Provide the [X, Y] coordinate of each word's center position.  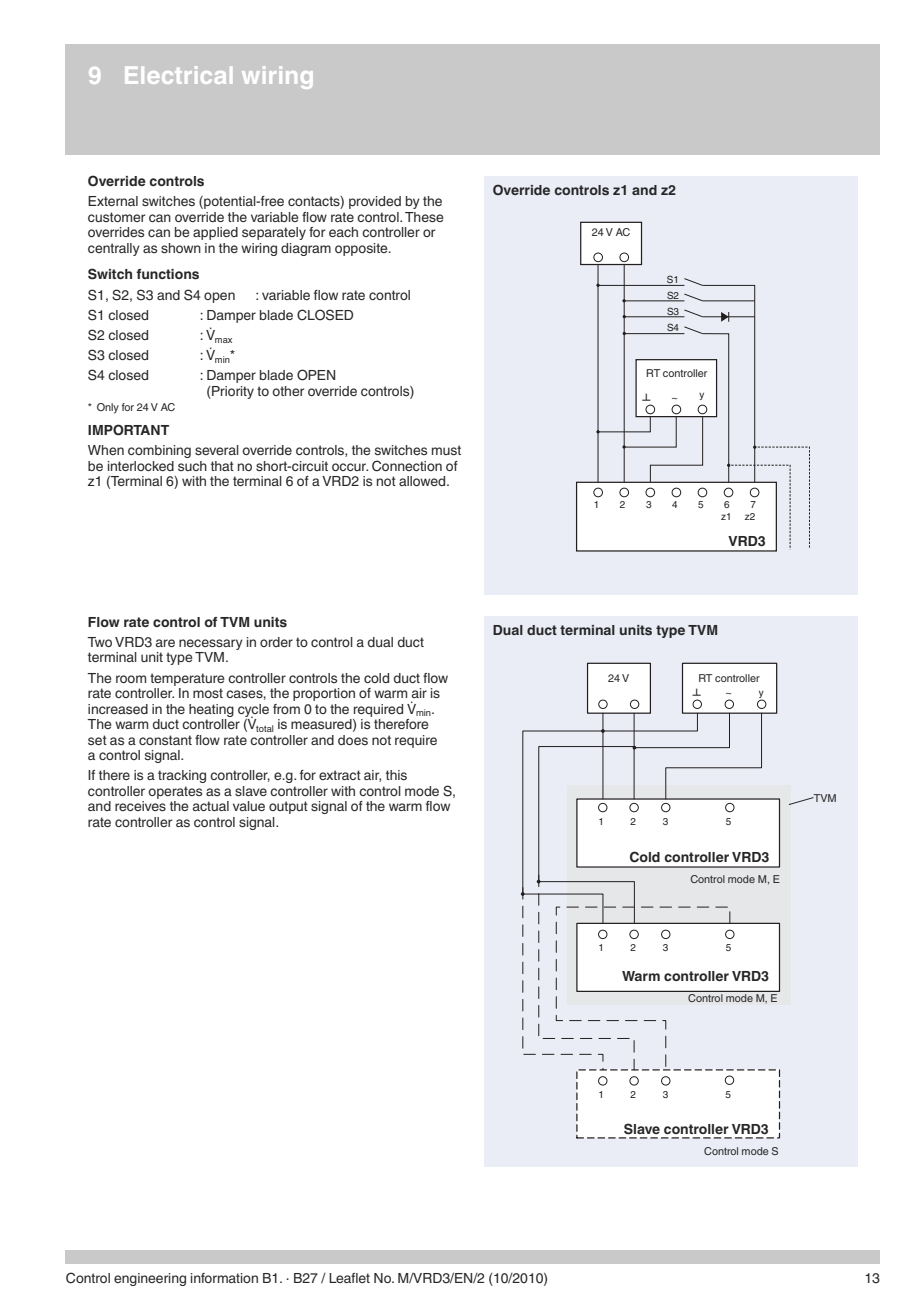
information [224, 1278]
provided [375, 202]
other [288, 391]
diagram [306, 249]
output [288, 807]
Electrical [178, 75]
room [131, 679]
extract [340, 775]
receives [140, 806]
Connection [407, 466]
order [276, 642]
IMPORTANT [128, 430]
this [396, 775]
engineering [150, 1279]
